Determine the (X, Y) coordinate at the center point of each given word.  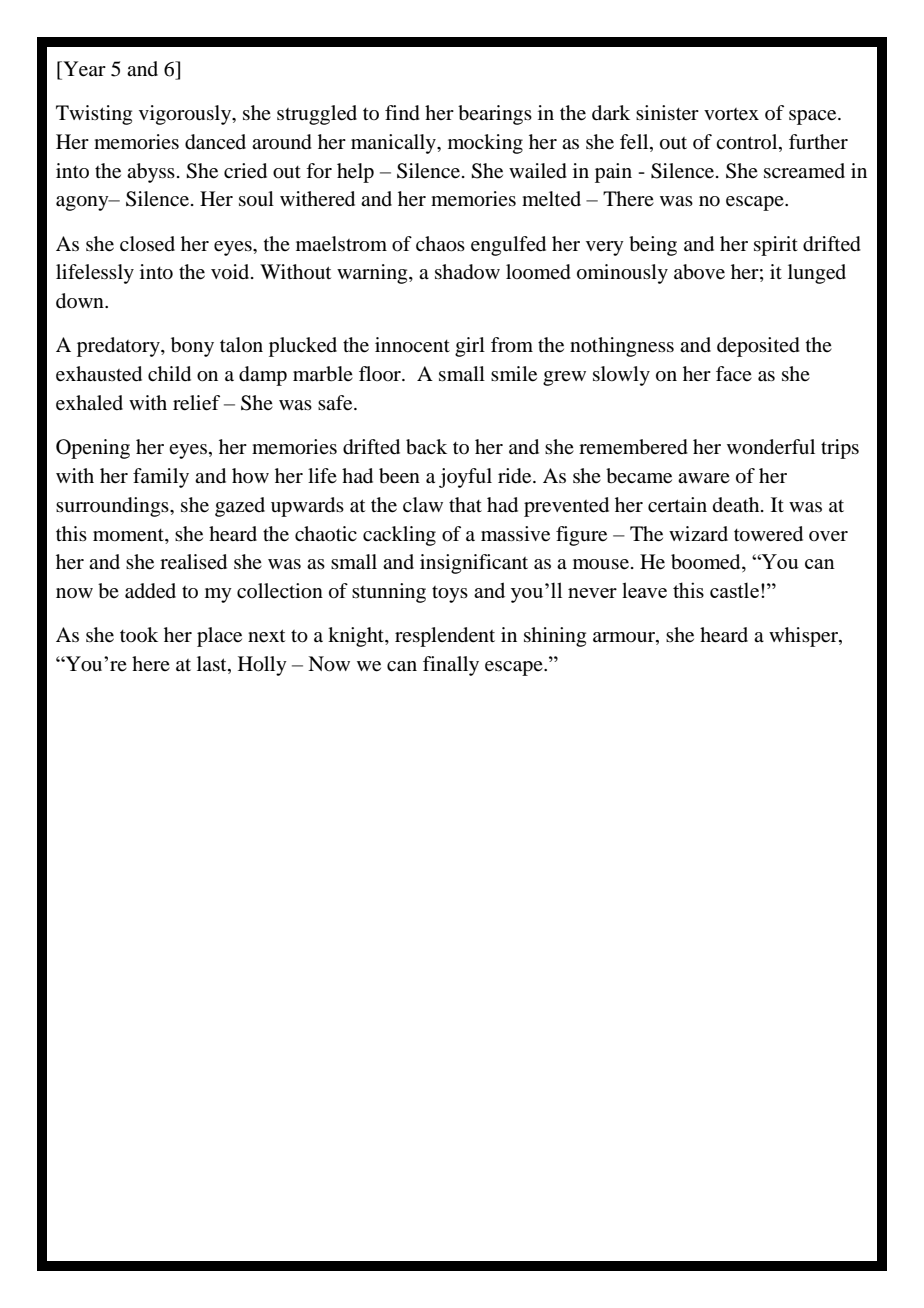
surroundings (113, 507)
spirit (776, 246)
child (169, 374)
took (139, 634)
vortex (731, 114)
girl (470, 347)
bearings (495, 115)
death (737, 504)
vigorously (186, 115)
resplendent (445, 637)
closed (147, 244)
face (734, 373)
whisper (804, 637)
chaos (440, 244)
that (465, 504)
